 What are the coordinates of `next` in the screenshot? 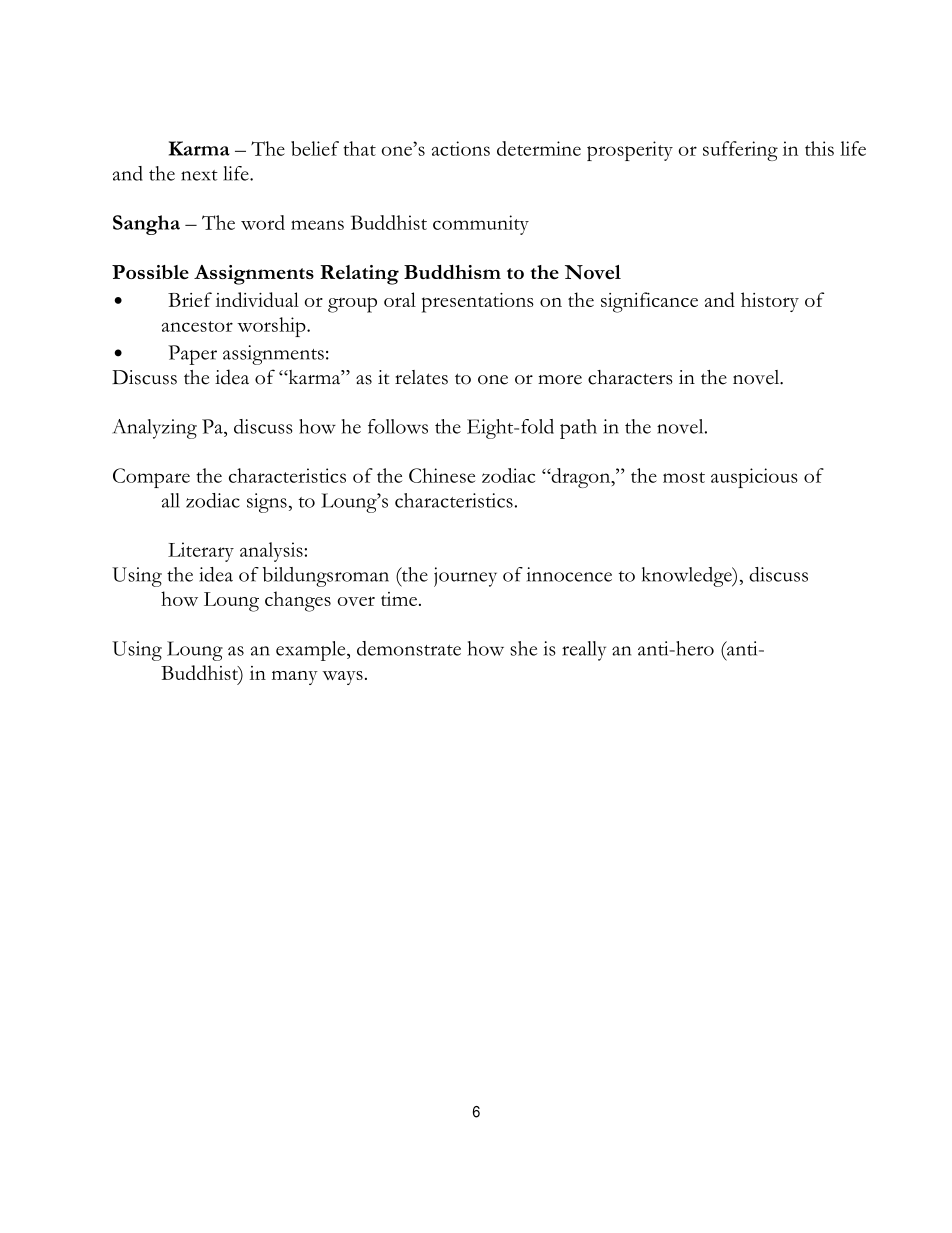 It's located at (199, 175).
